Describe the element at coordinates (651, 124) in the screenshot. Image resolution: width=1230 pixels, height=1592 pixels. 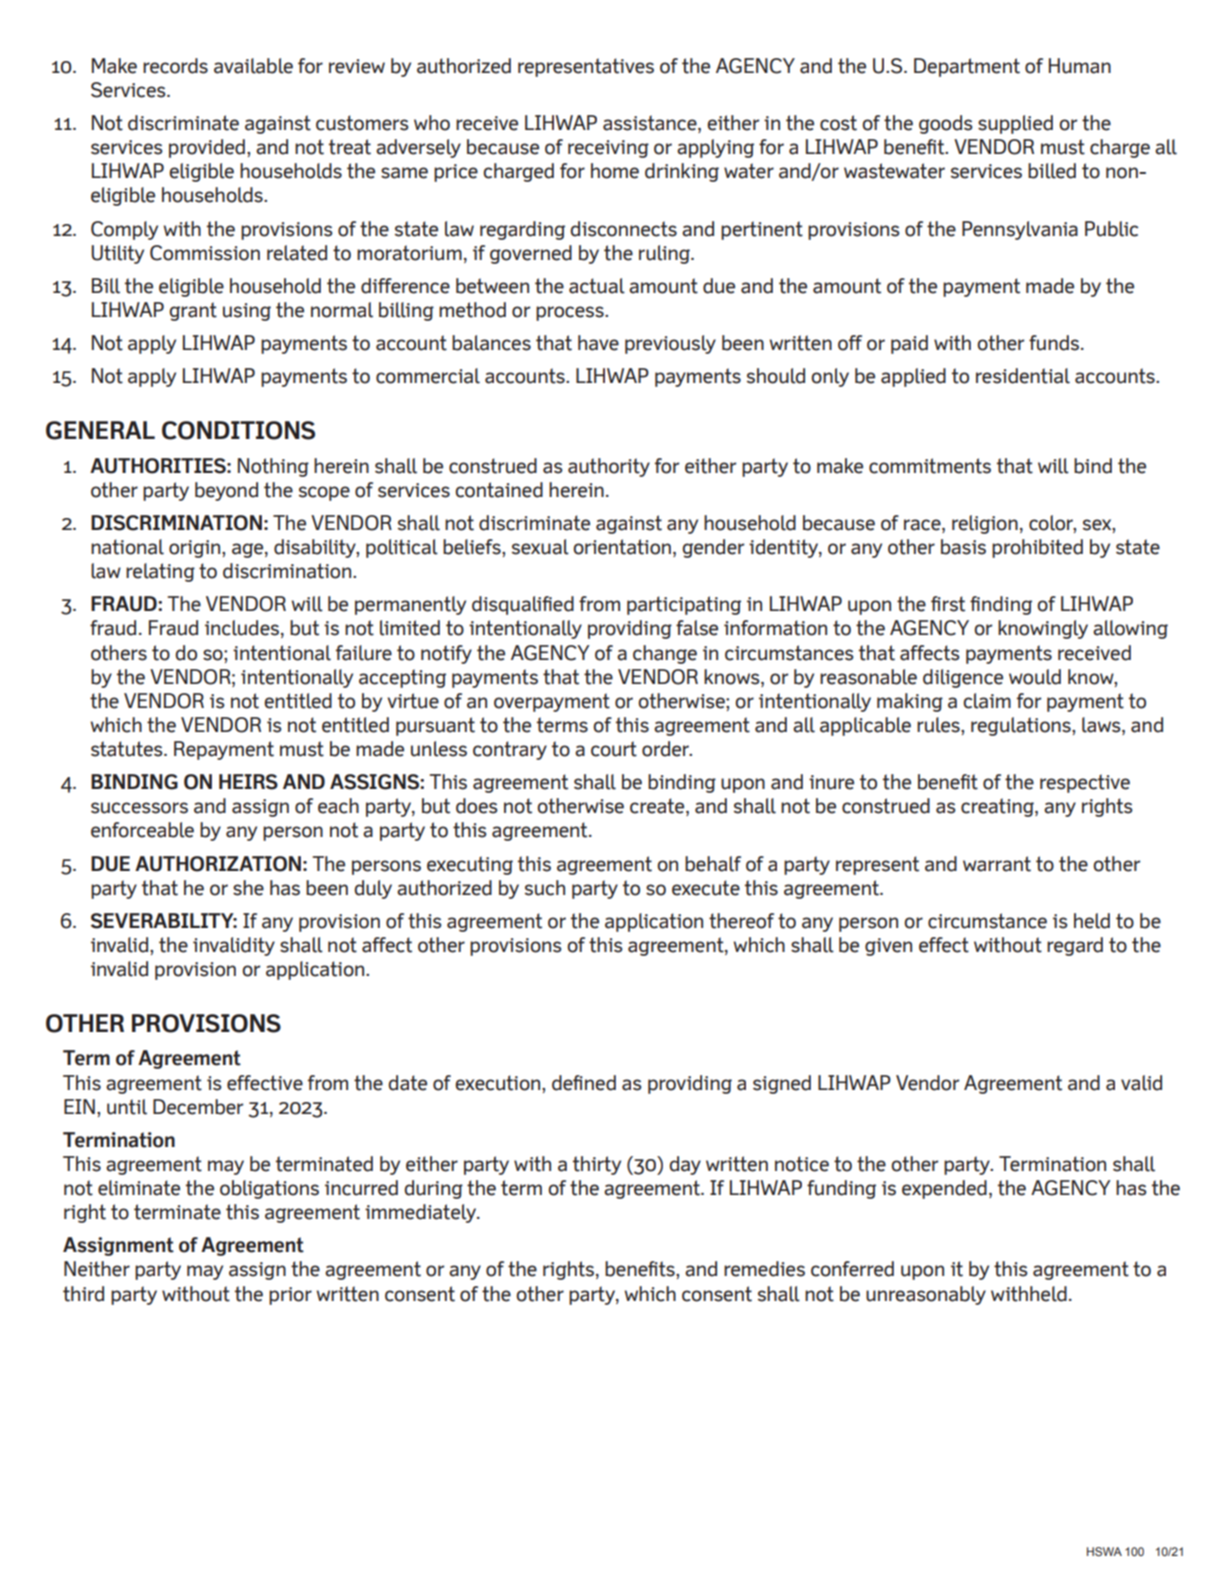
I see `assistance` at that location.
